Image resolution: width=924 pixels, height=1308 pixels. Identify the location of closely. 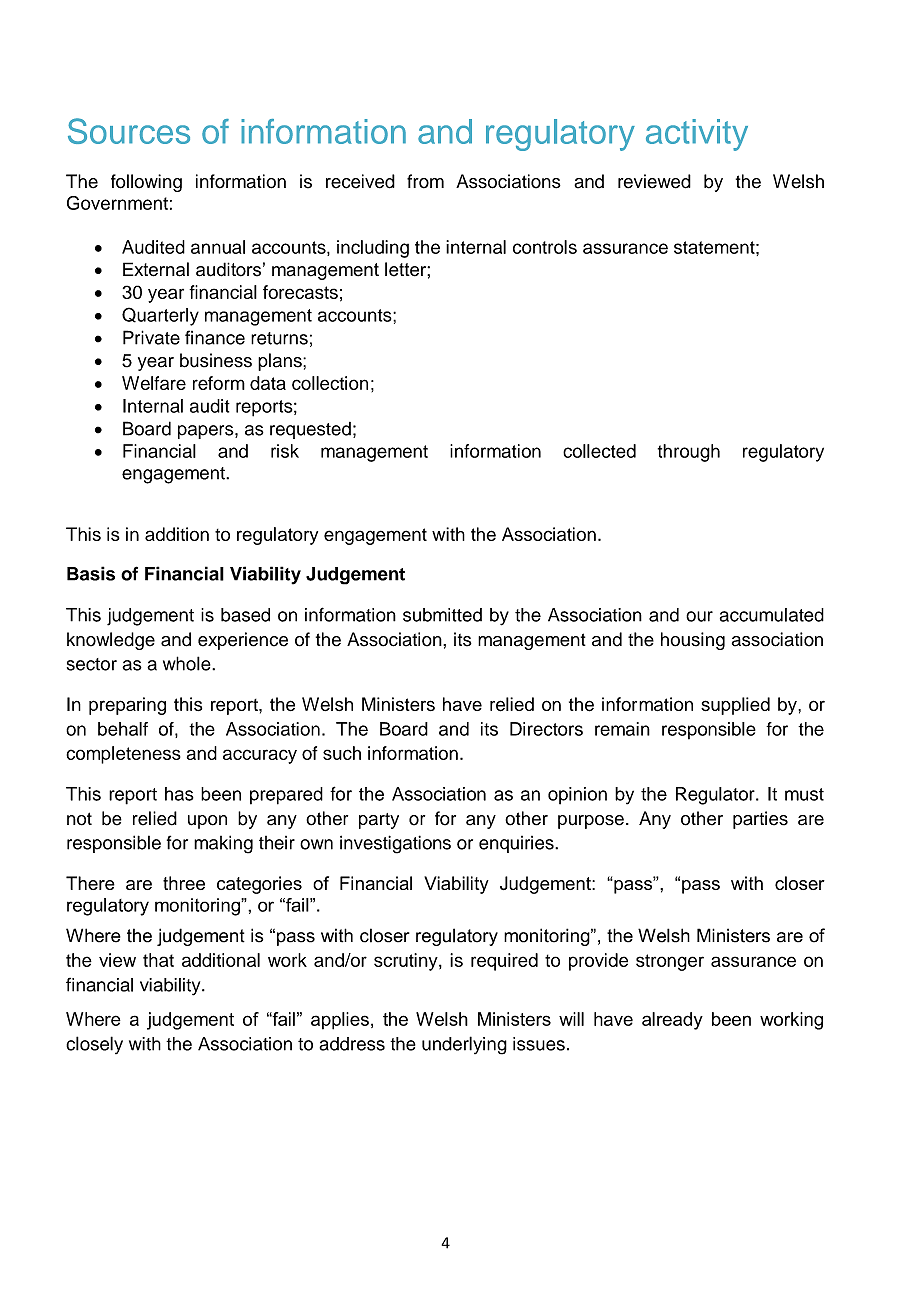
(94, 1045).
